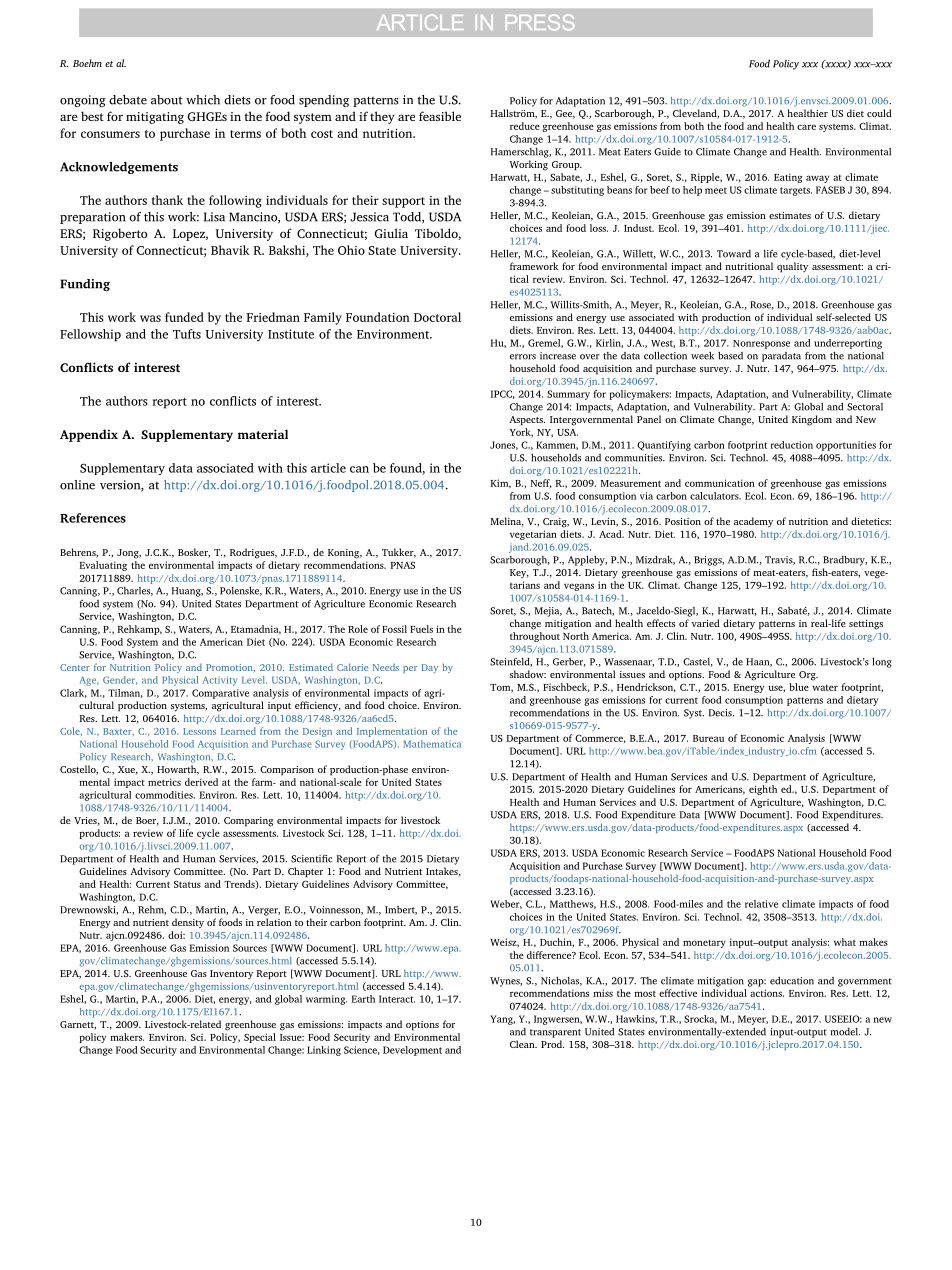 The height and width of the screenshot is (1270, 952). I want to click on about, so click(167, 100).
